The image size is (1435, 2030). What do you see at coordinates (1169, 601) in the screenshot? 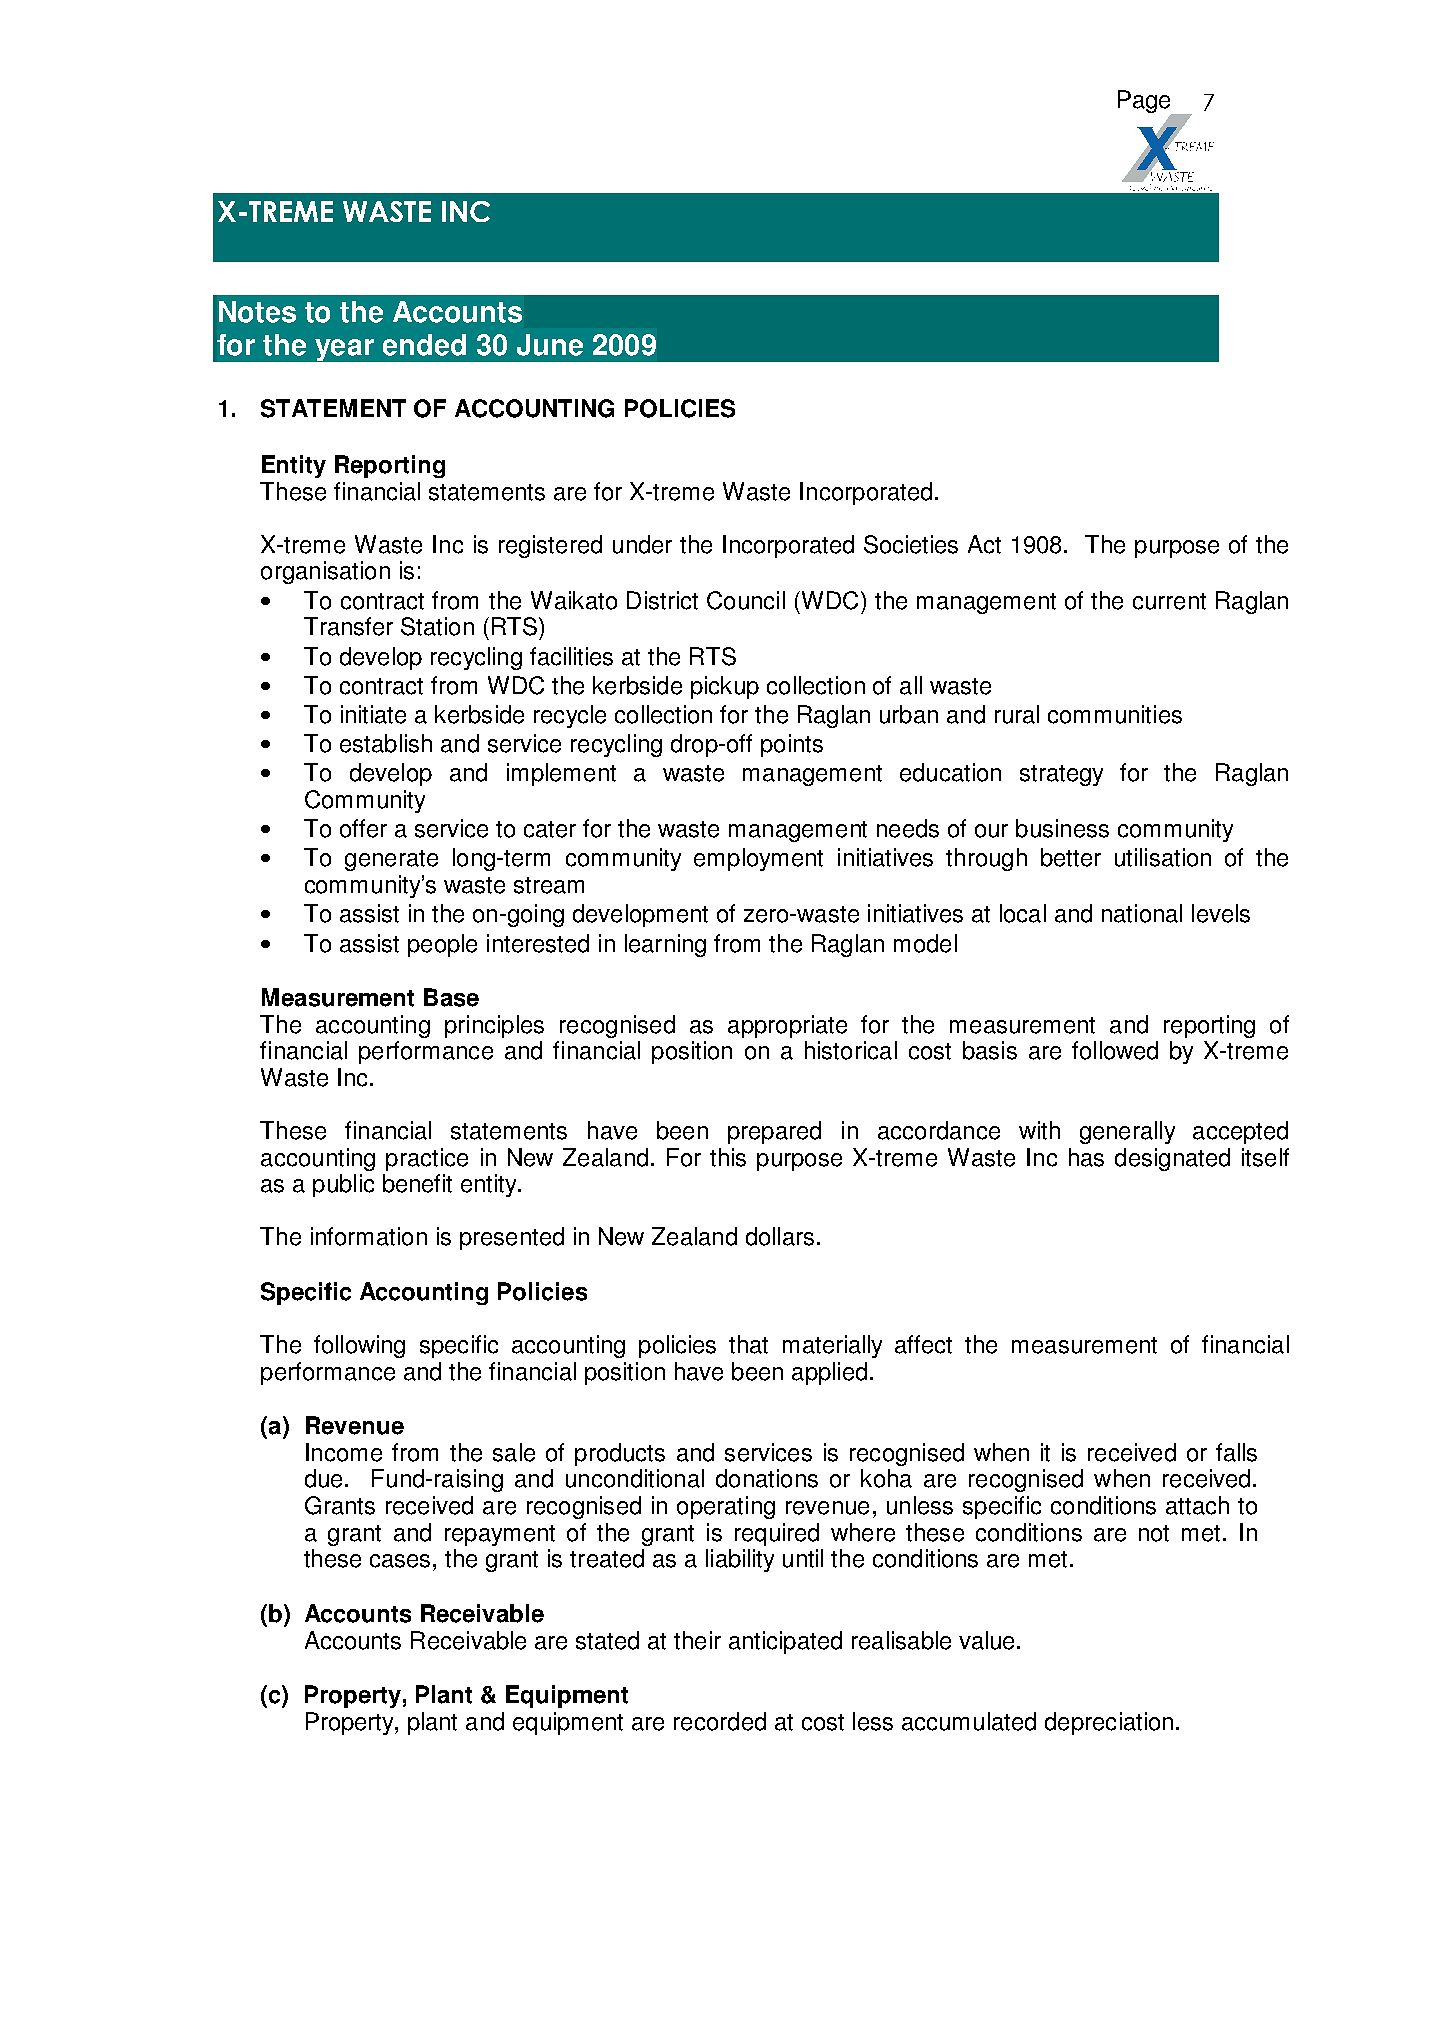
I see `current` at bounding box center [1169, 601].
